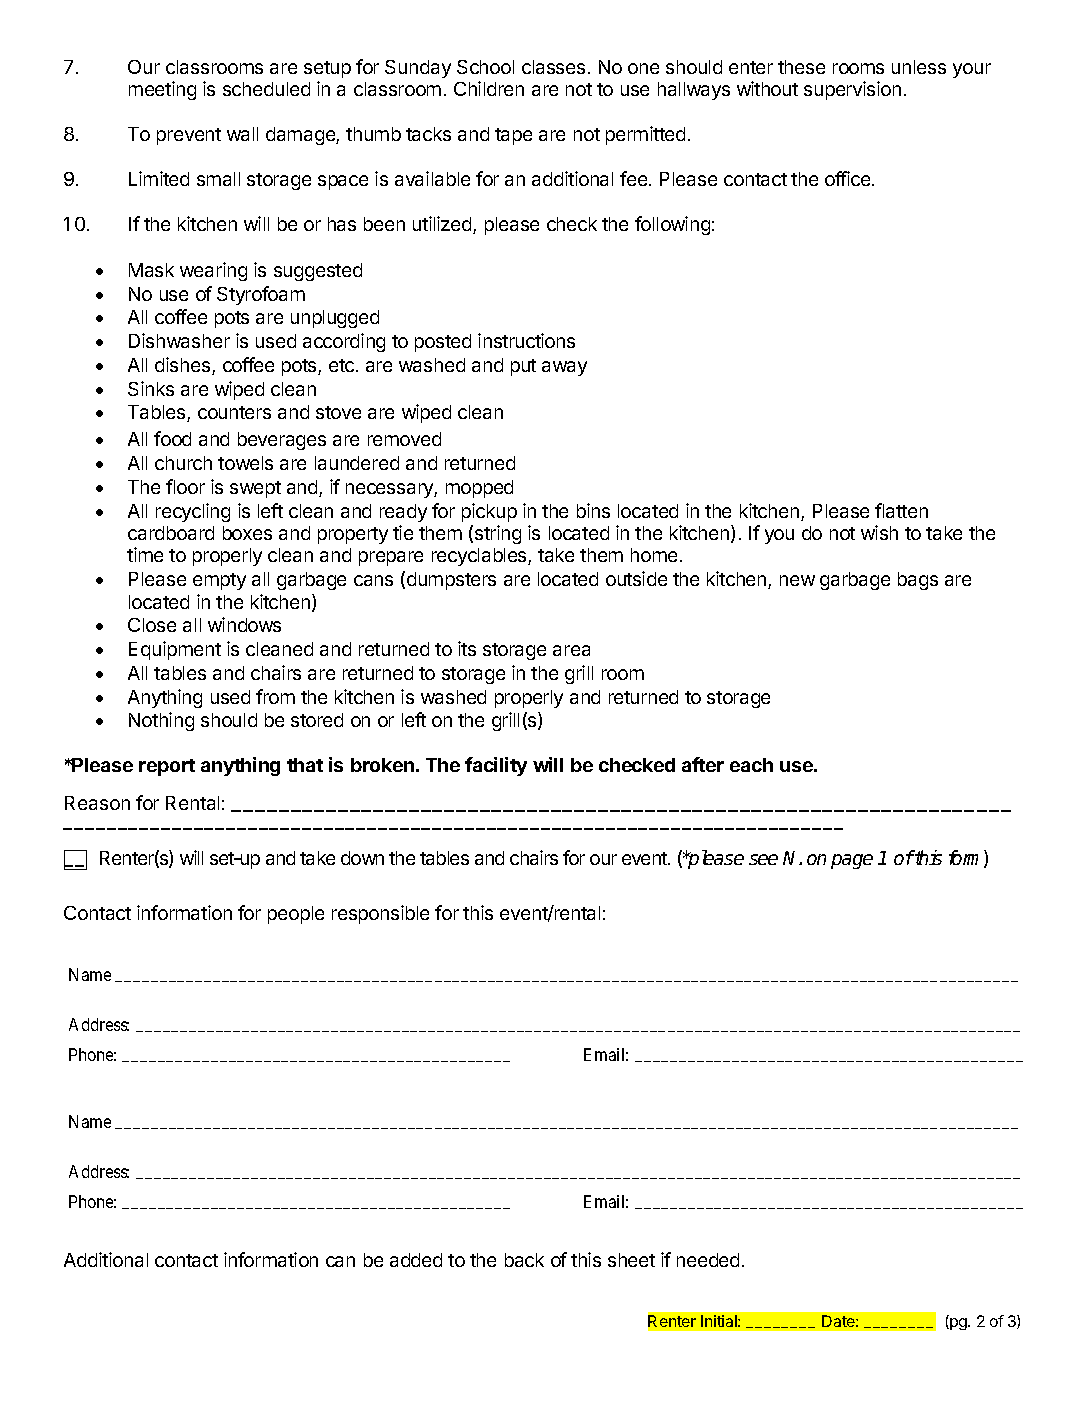 The width and height of the screenshot is (1085, 1404). I want to click on Children, so click(489, 88).
